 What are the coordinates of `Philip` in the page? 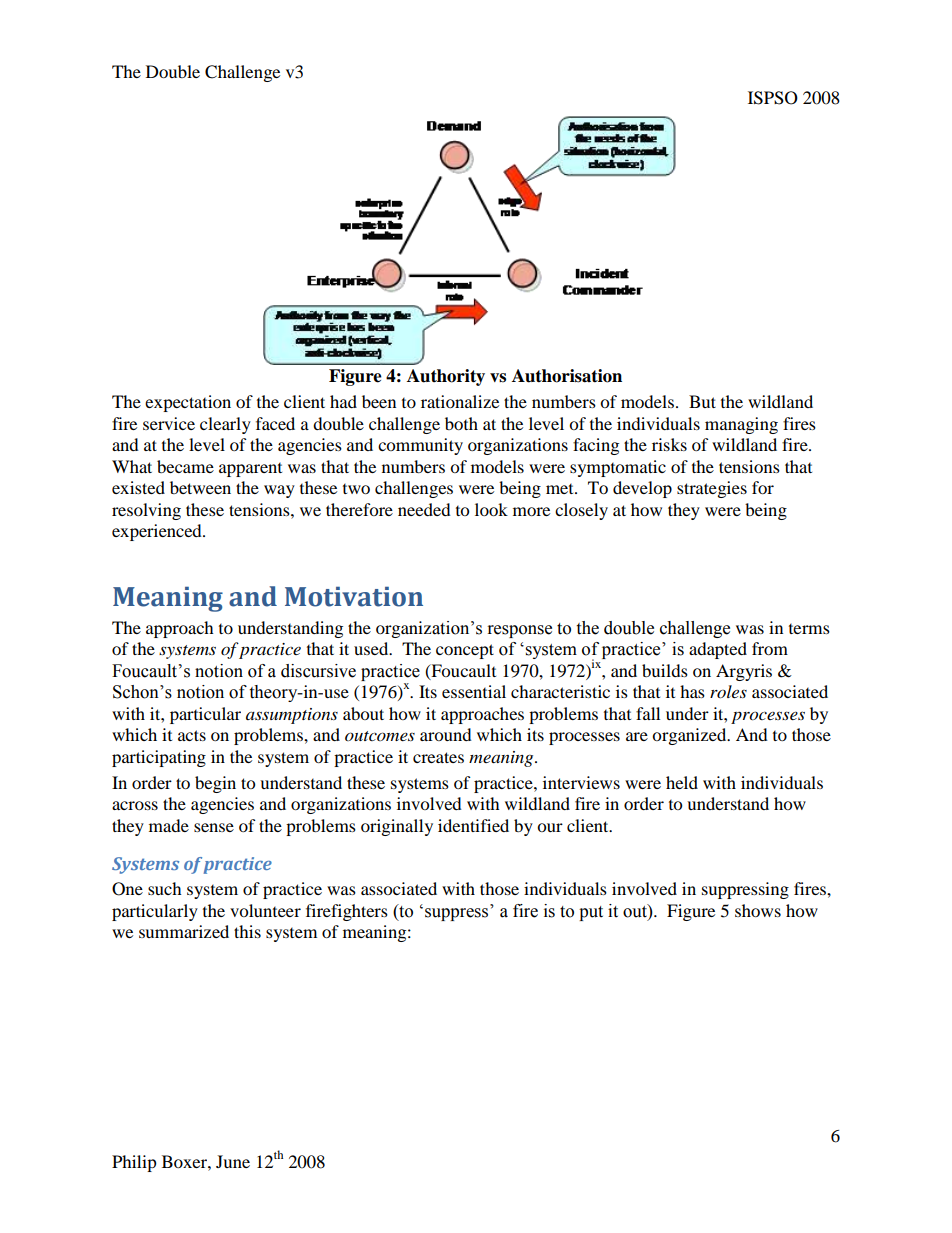 It's located at (134, 1163).
